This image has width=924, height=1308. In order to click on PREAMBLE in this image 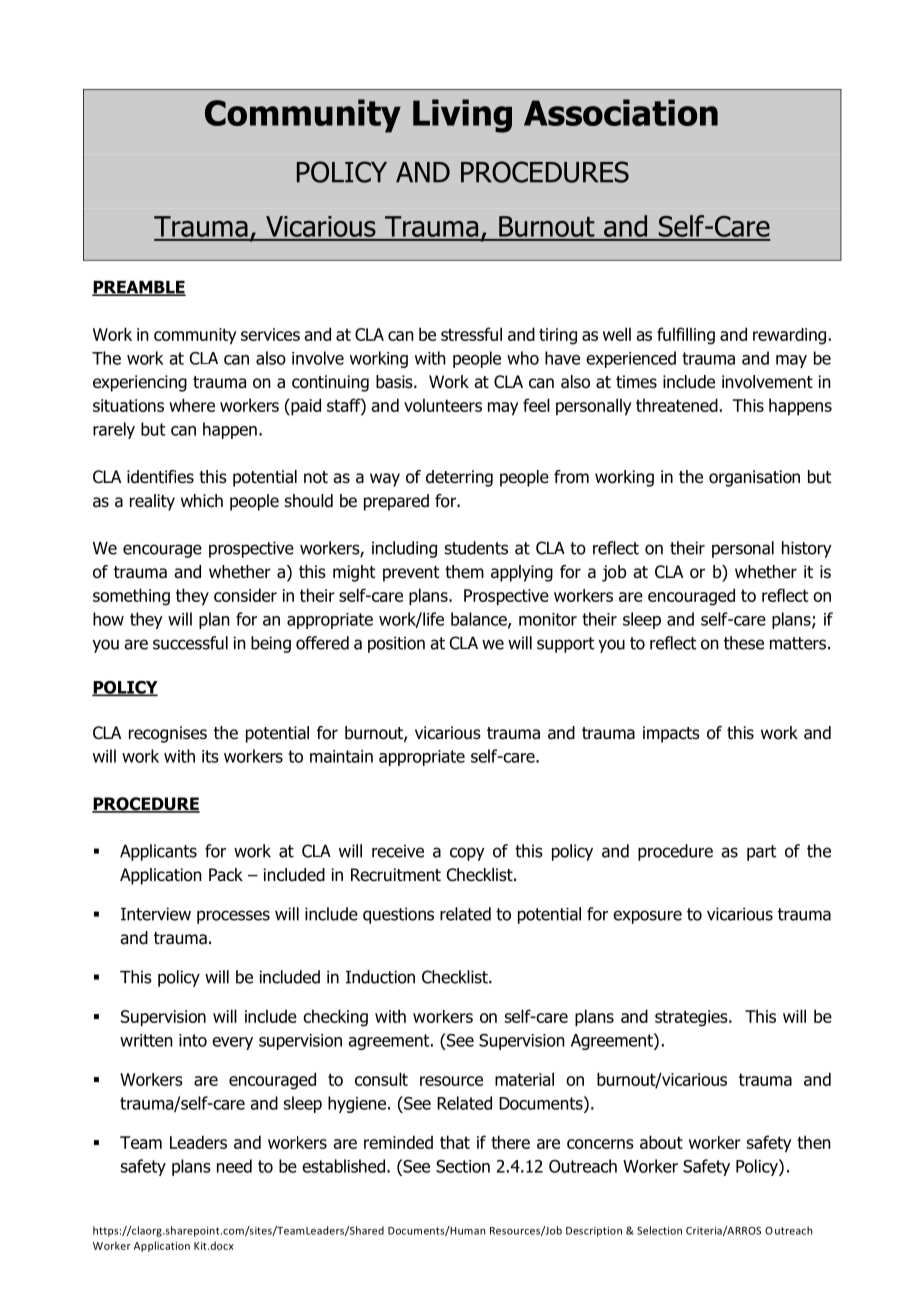, I will do `click(139, 288)`.
